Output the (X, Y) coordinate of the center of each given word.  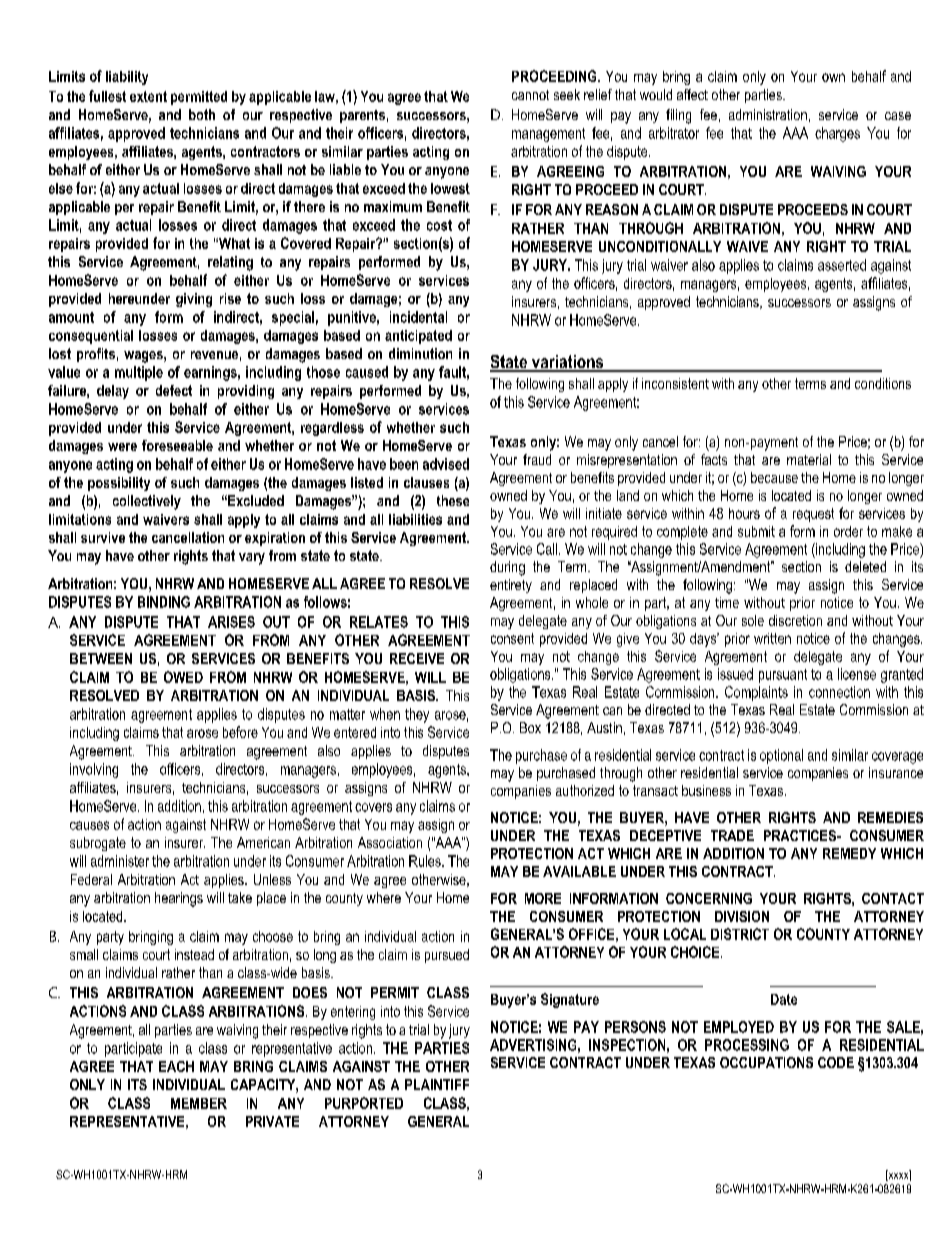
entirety (511, 586)
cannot (530, 95)
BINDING (164, 602)
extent (148, 96)
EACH (176, 1066)
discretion (795, 620)
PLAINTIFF (437, 1084)
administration (768, 114)
